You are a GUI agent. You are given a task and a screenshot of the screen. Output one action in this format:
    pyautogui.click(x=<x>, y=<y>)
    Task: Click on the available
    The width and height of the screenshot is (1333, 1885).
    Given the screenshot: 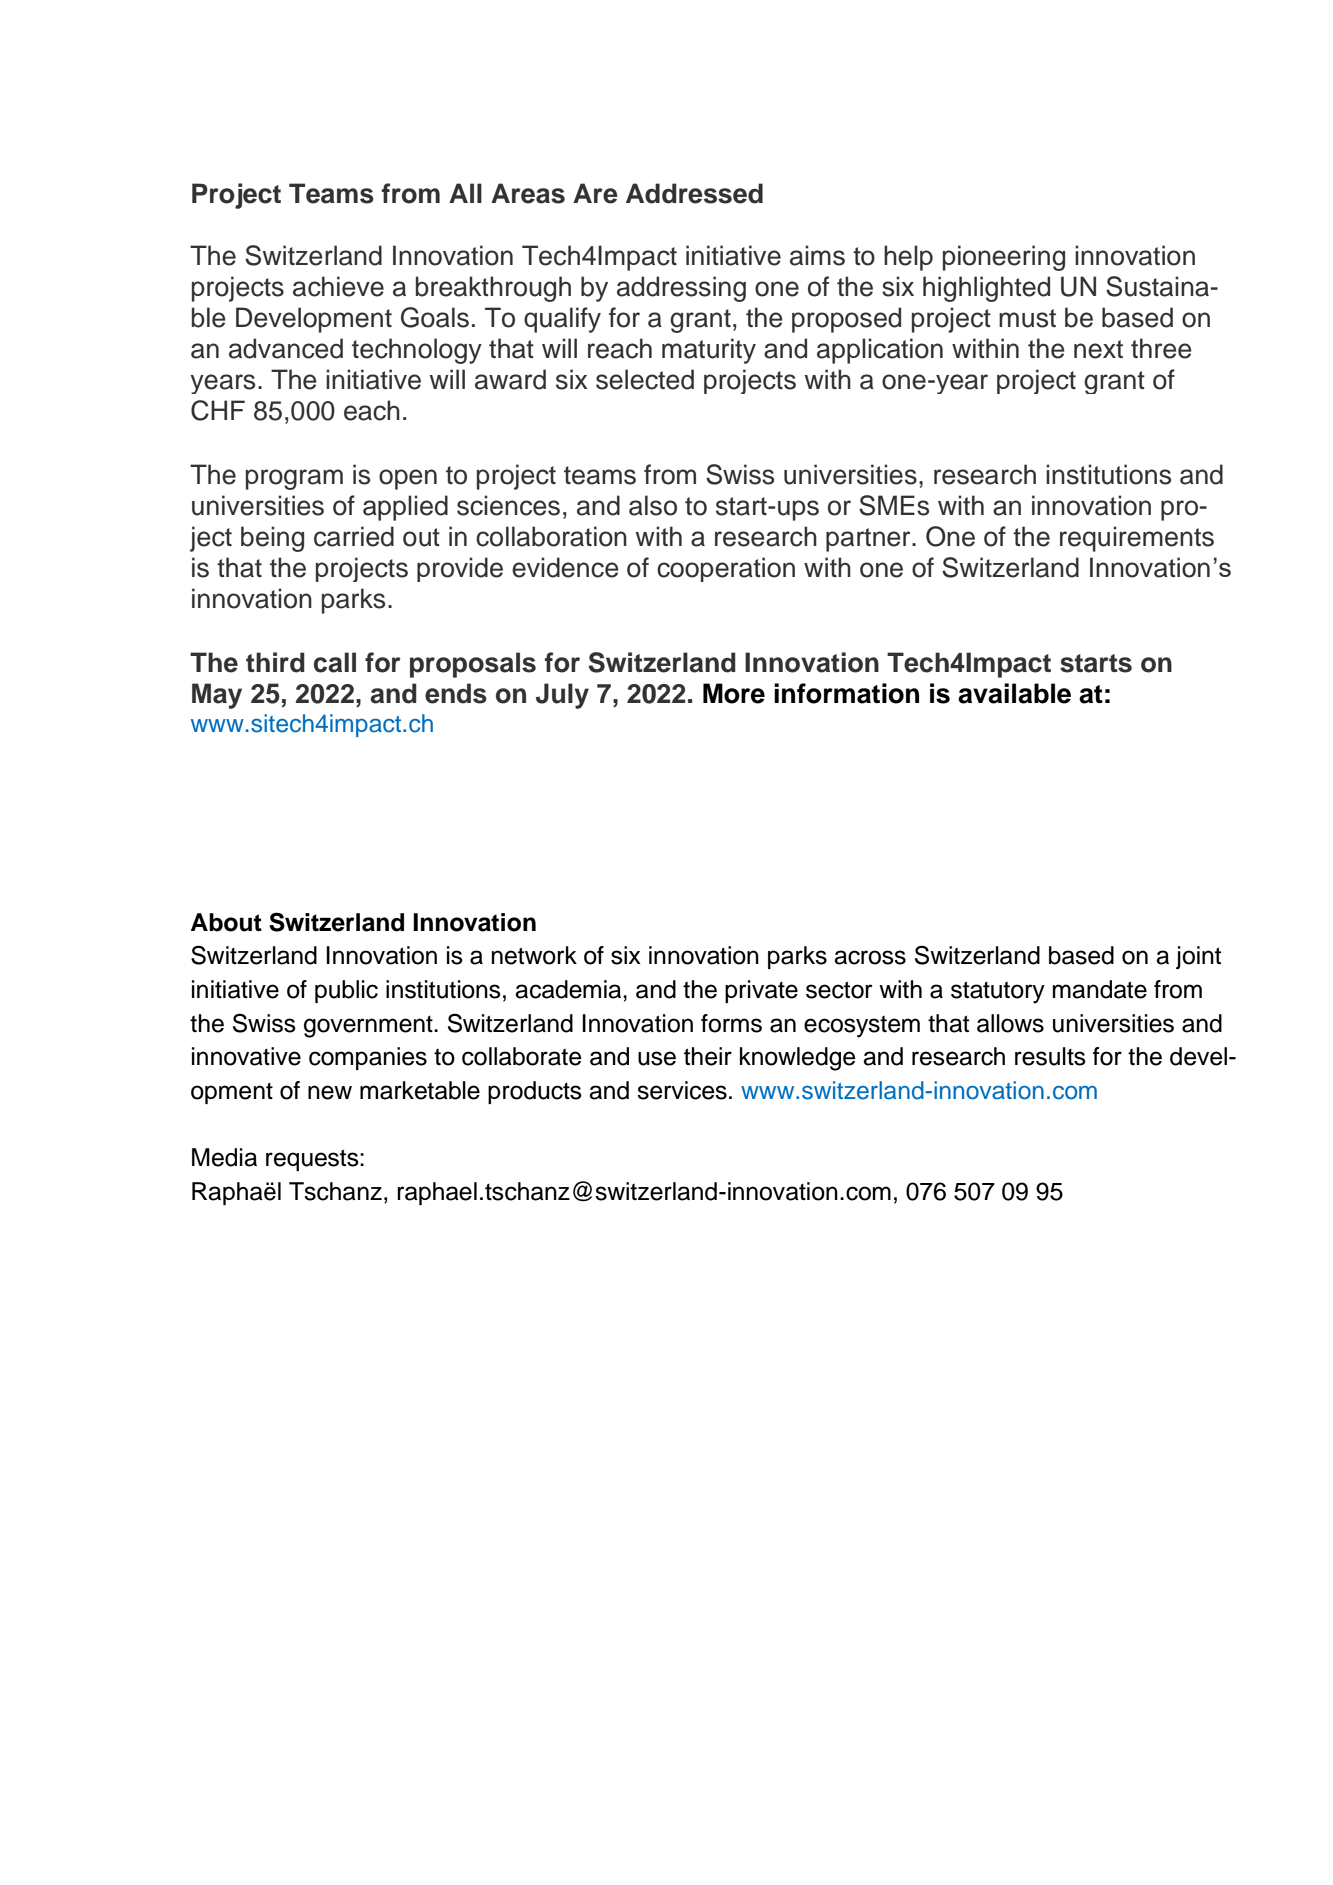 What is the action you would take?
    pyautogui.click(x=1014, y=693)
